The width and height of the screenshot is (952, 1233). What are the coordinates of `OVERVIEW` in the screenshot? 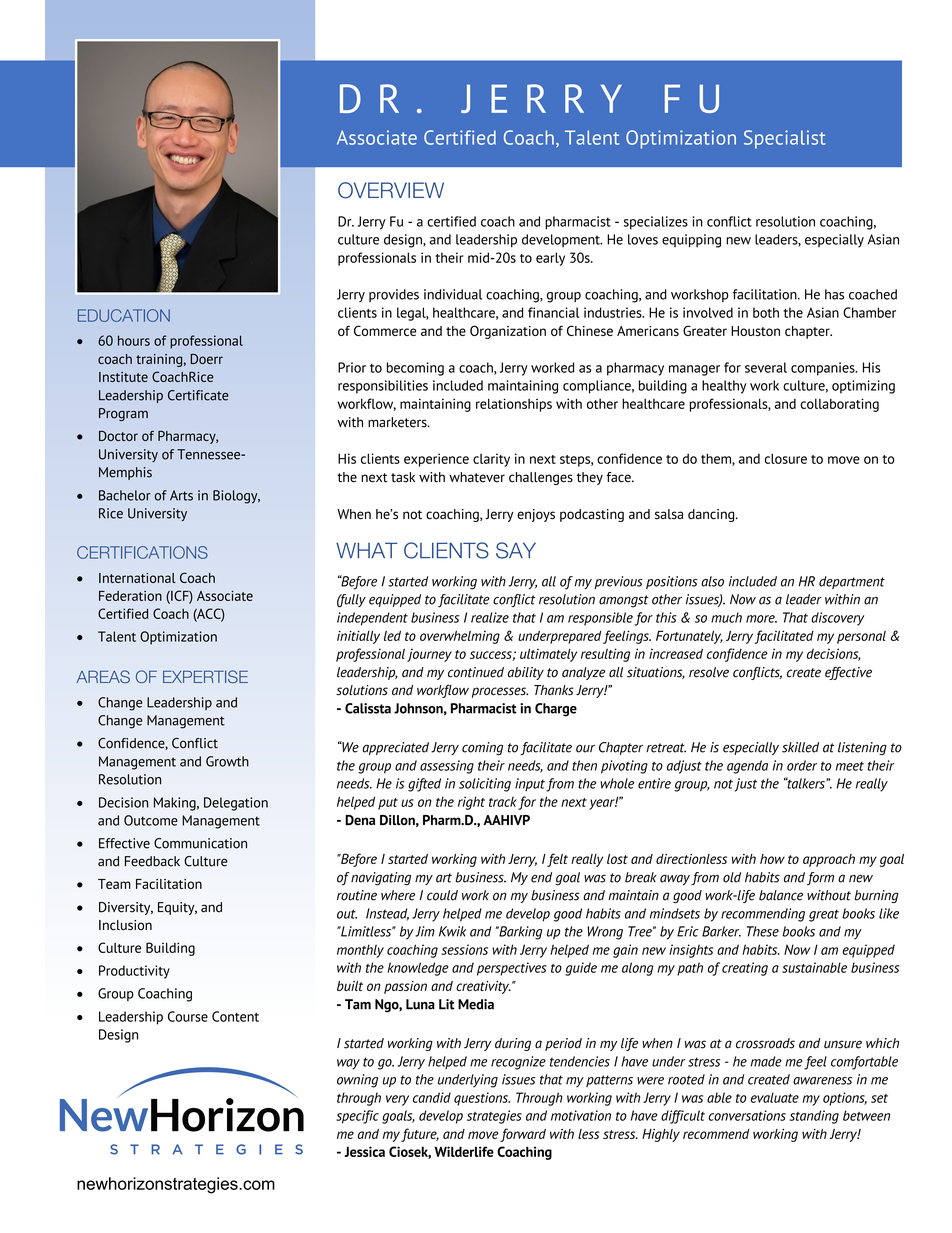 It's located at (391, 190).
